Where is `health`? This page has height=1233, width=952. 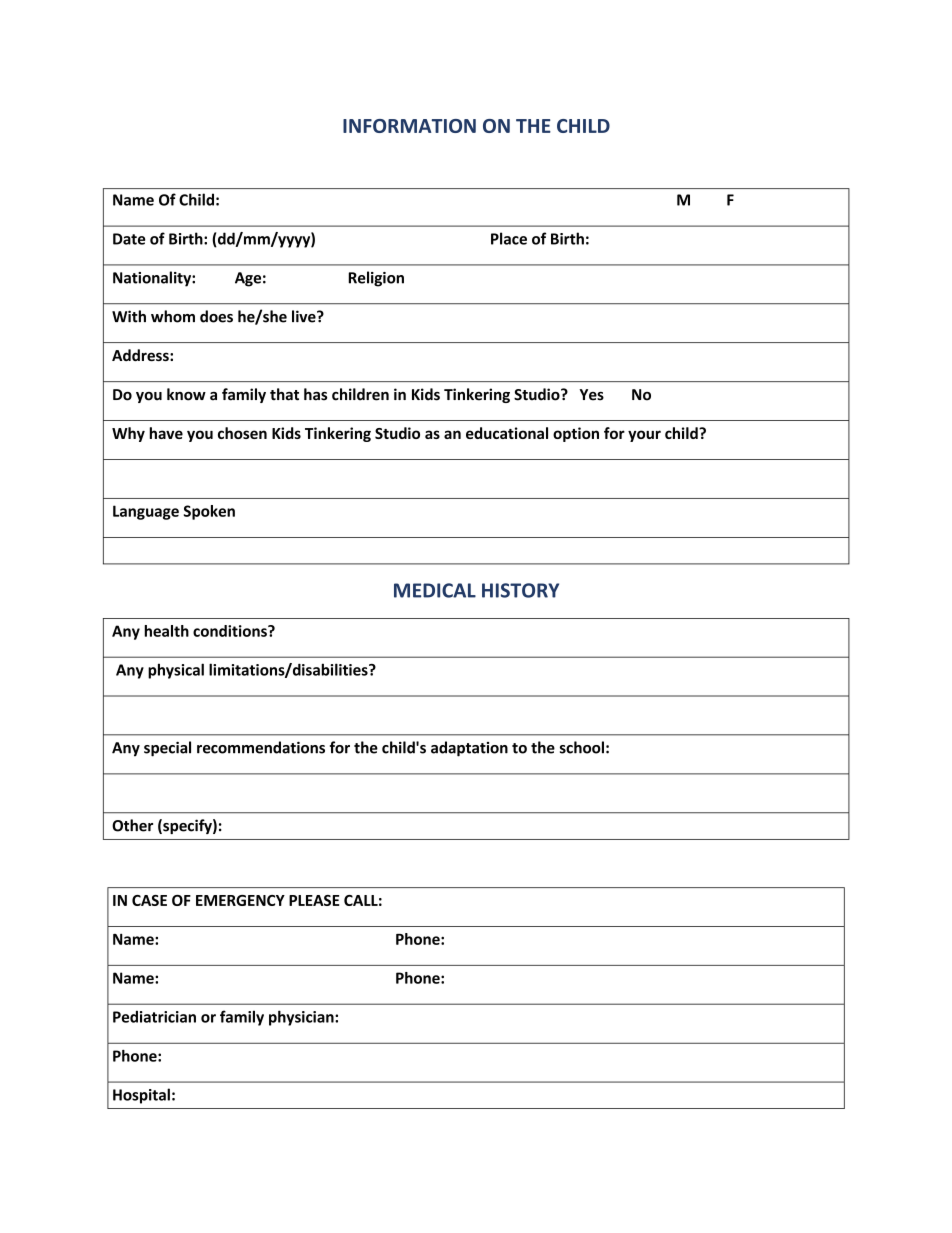
health is located at coordinates (166, 631).
